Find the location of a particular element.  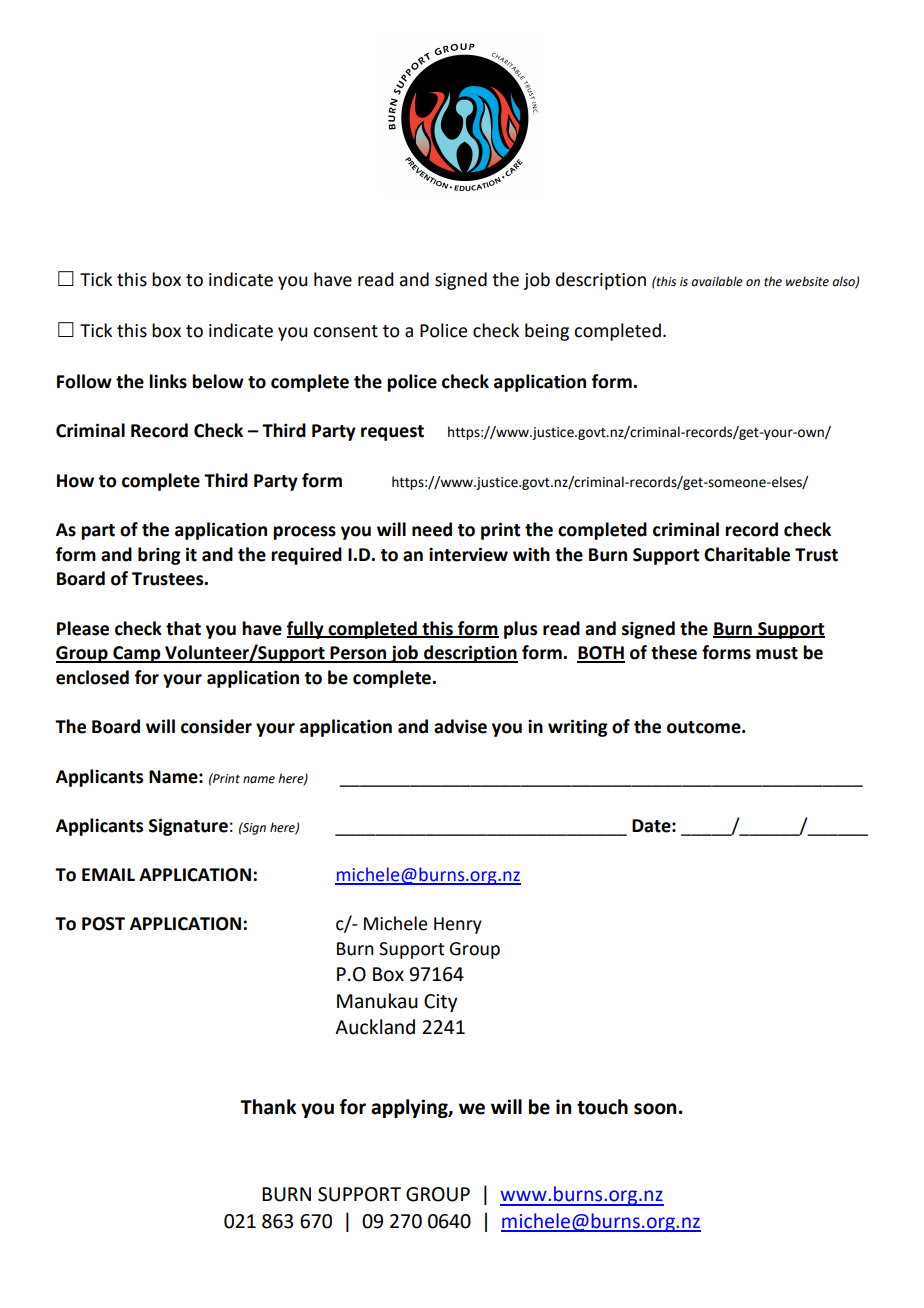

Auckland is located at coordinates (375, 1027).
